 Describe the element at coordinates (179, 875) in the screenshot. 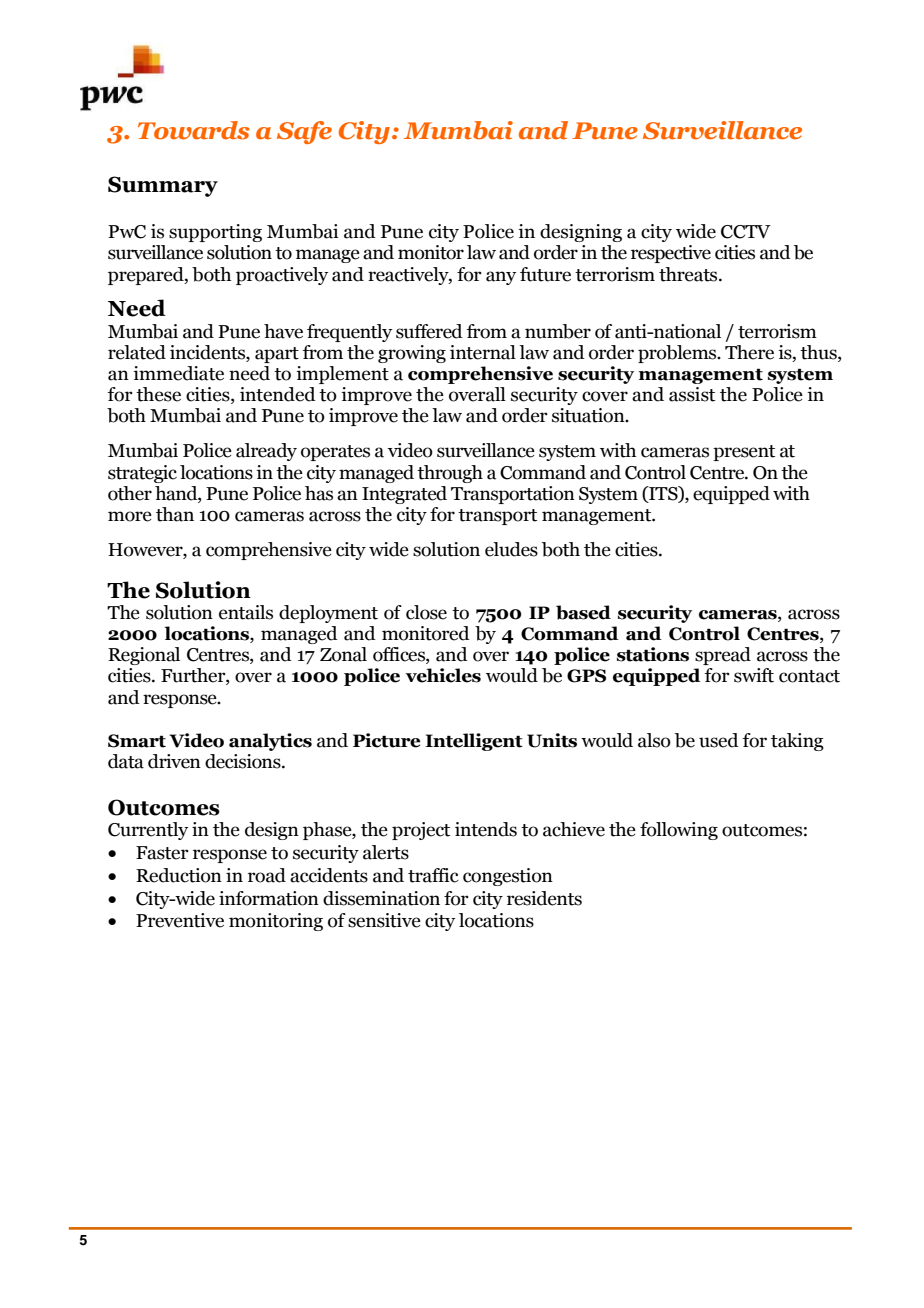

I see `Reduction` at that location.
